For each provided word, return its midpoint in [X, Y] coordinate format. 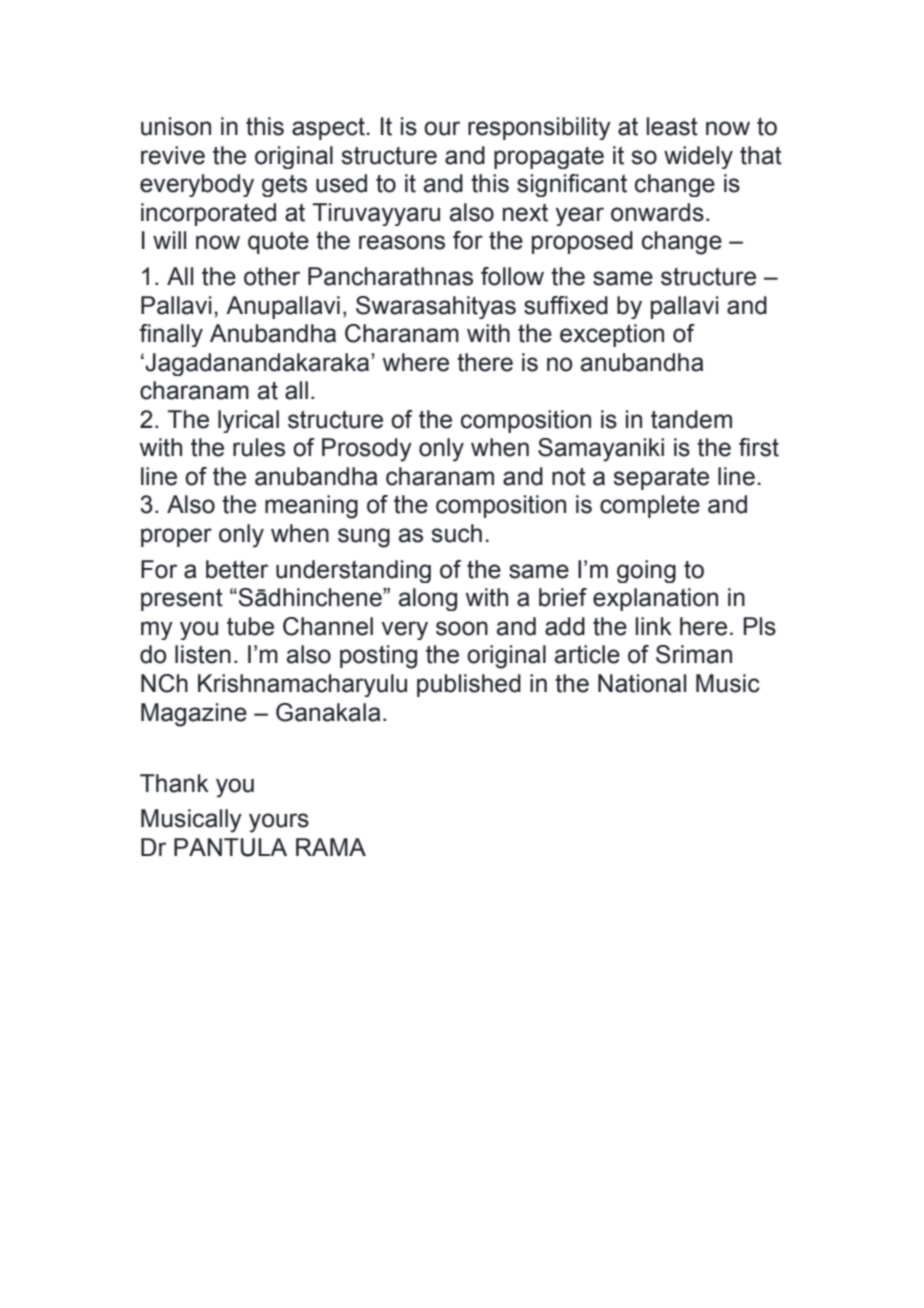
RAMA [331, 847]
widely [698, 157]
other [272, 276]
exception [612, 335]
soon [462, 628]
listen [203, 654]
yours [279, 823]
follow [512, 276]
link [654, 626]
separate [661, 479]
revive [173, 155]
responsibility [539, 128]
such [456, 533]
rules [259, 447]
